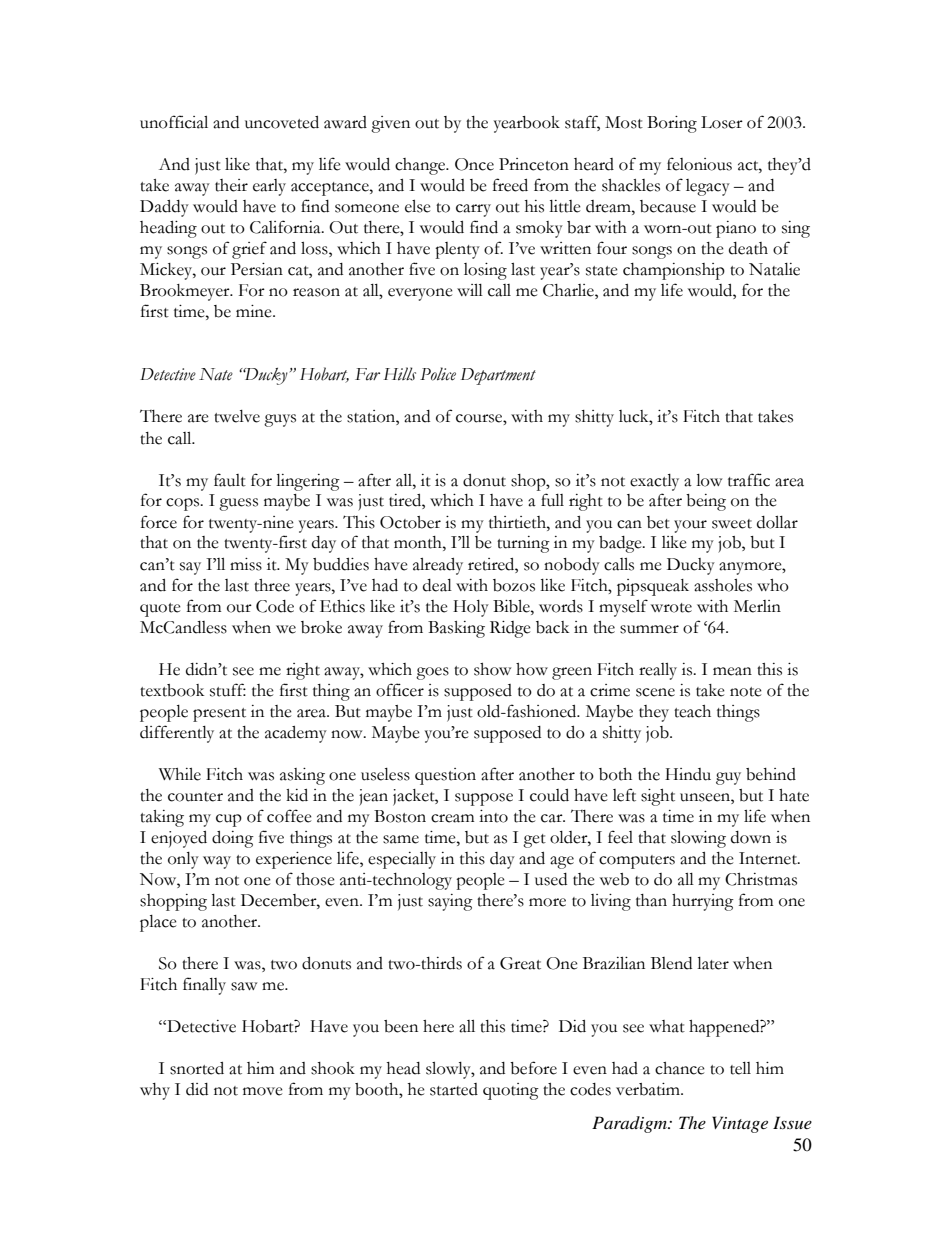  Describe the element at coordinates (454, 1089) in the screenshot. I see `started` at that location.
